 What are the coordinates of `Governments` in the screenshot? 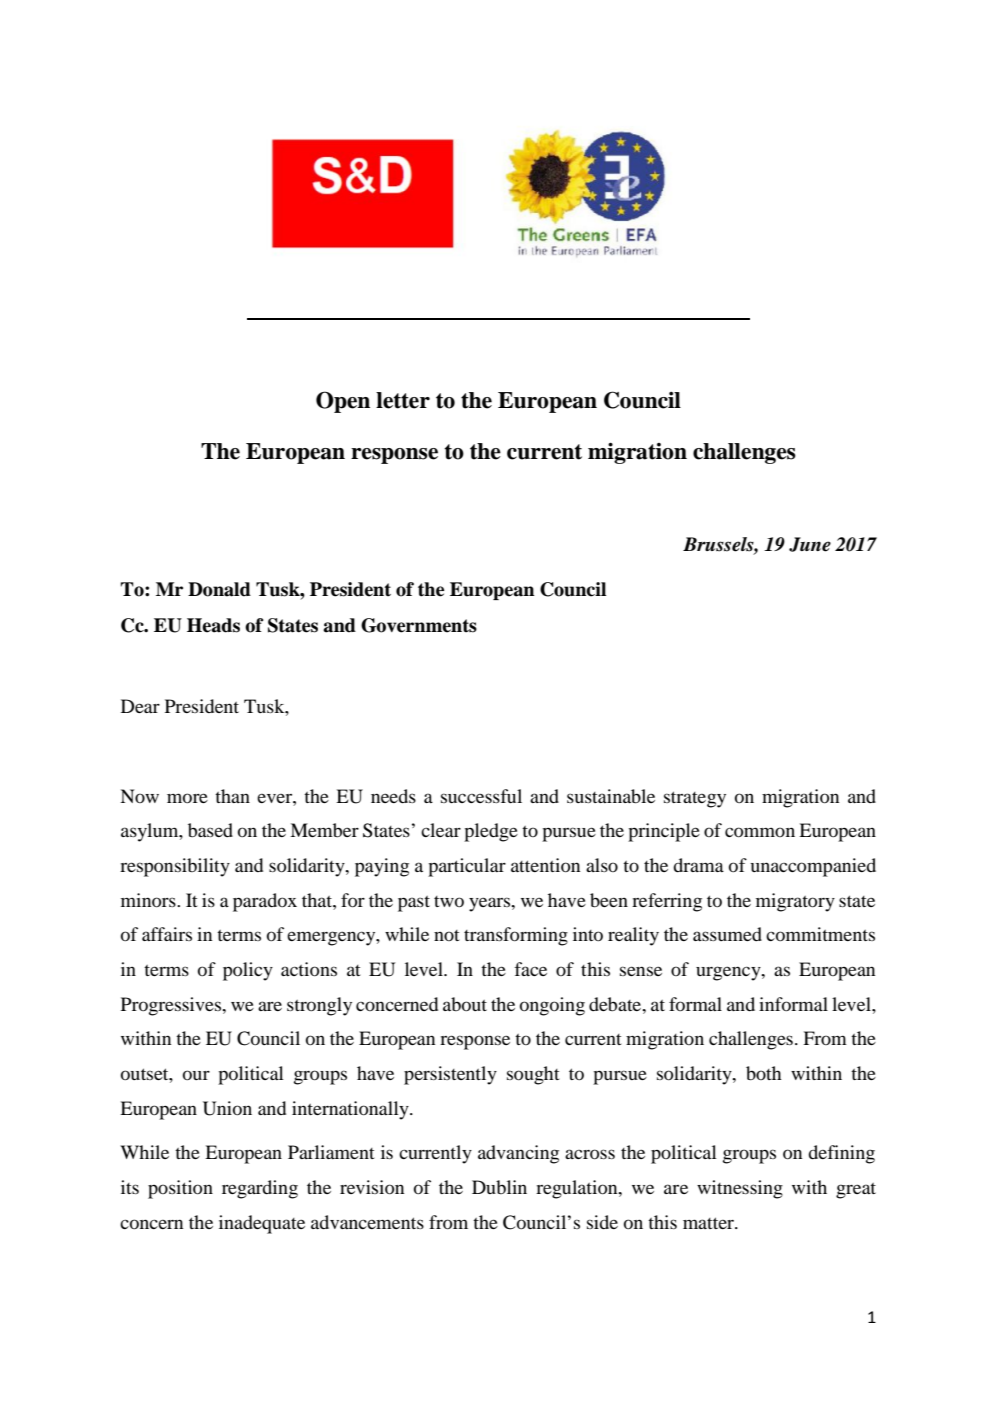 It's located at (419, 625).
